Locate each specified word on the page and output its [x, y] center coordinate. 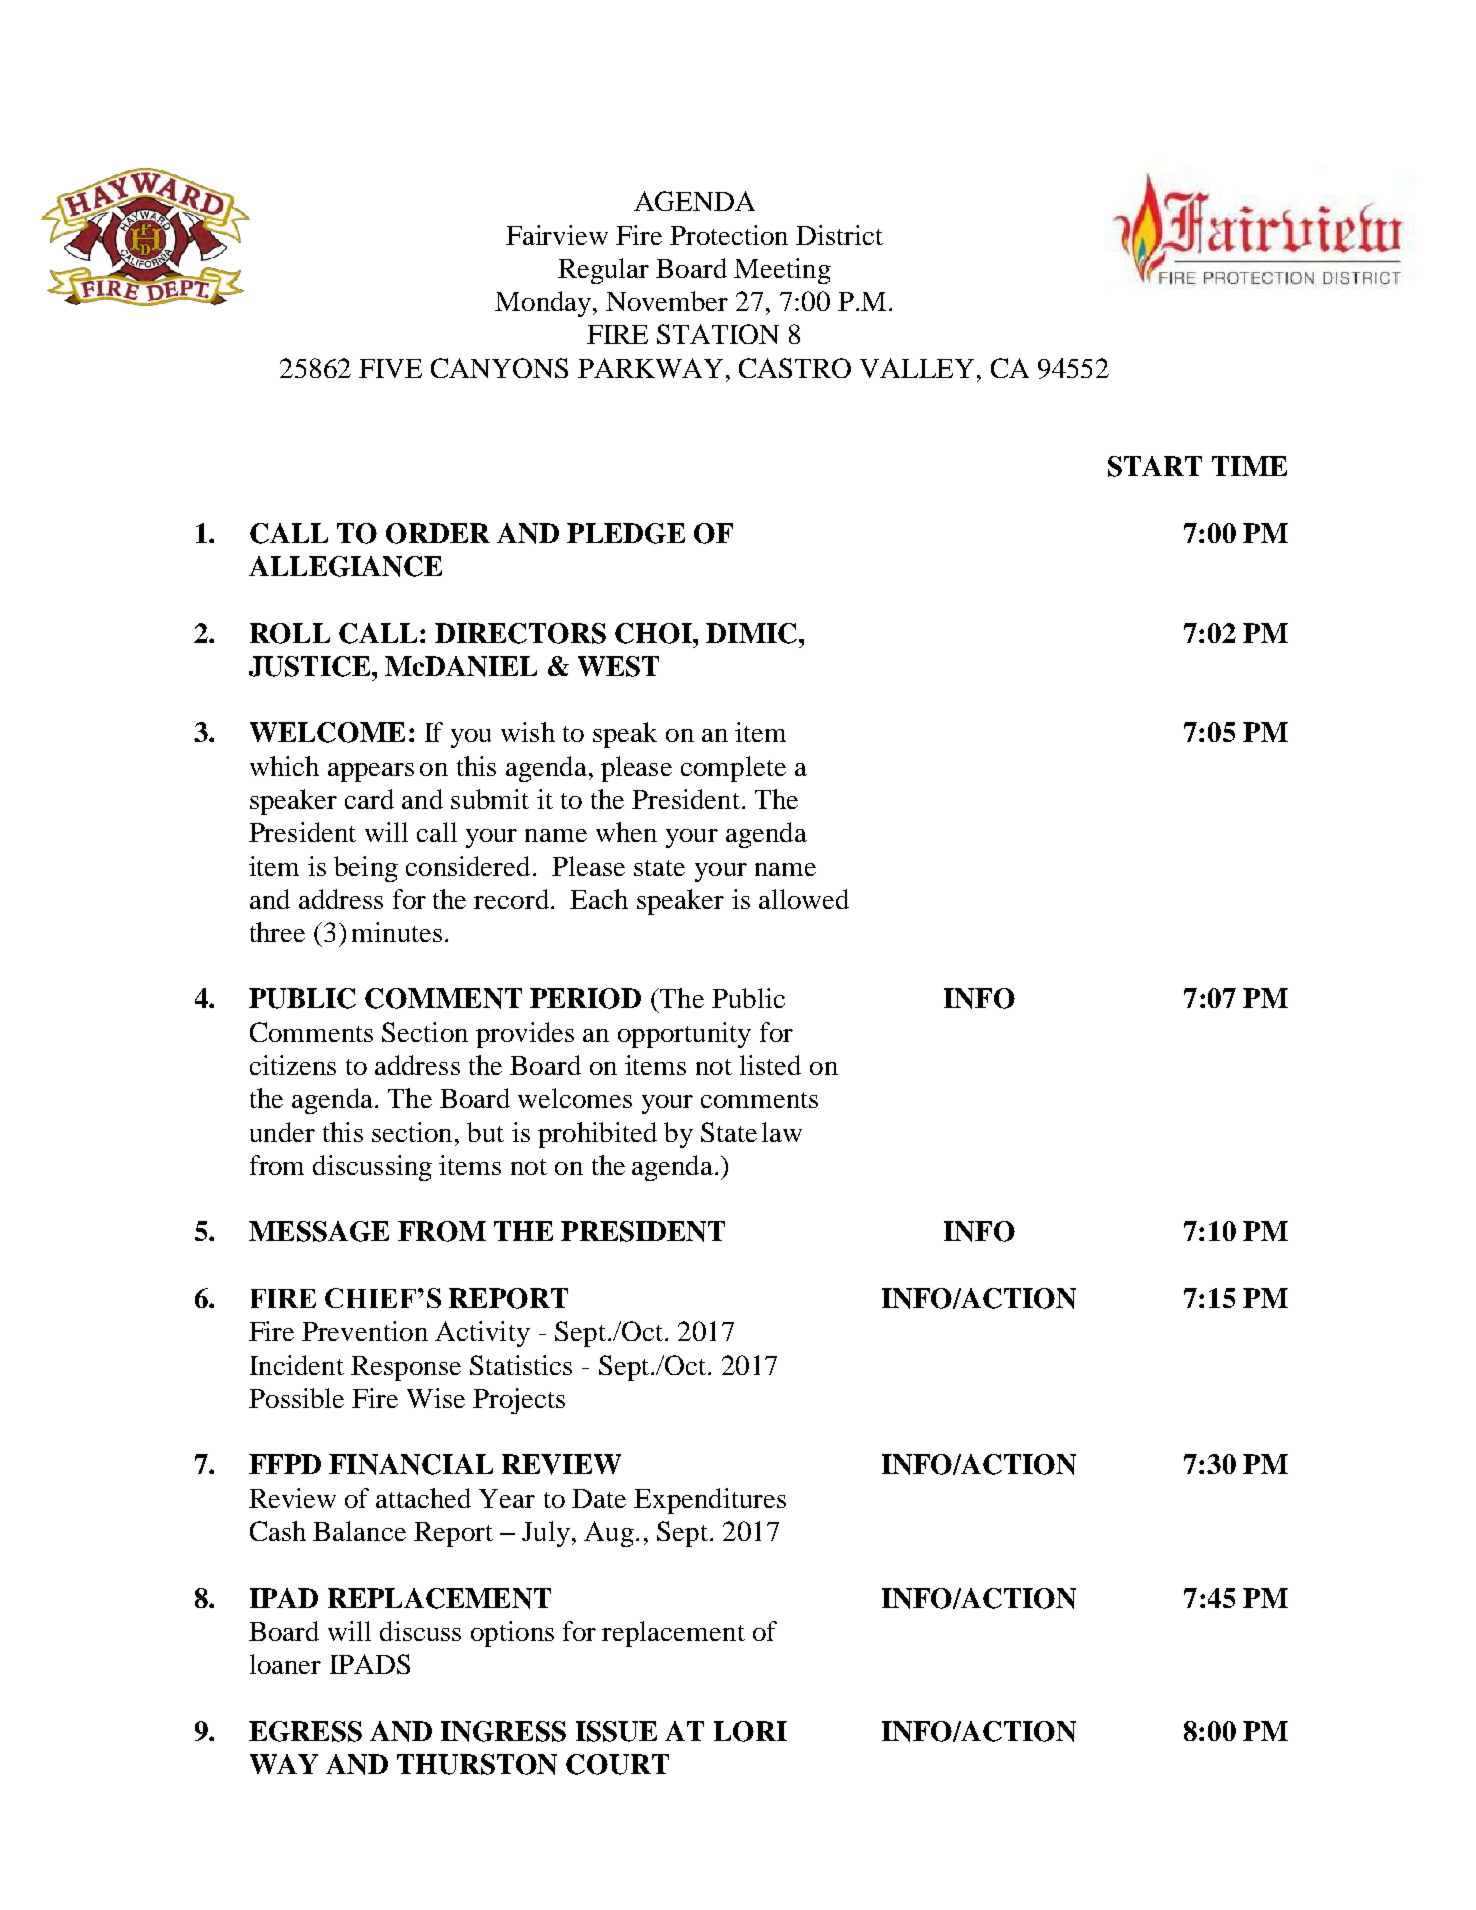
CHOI [654, 633]
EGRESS [305, 1731]
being [366, 869]
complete [733, 769]
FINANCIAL [411, 1464]
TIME [1249, 466]
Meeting [782, 271]
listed [770, 1065]
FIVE [390, 368]
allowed [804, 899]
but [485, 1132]
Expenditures [710, 1501]
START [1155, 466]
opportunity [684, 1035]
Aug [609, 1534]
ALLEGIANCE [345, 566]
